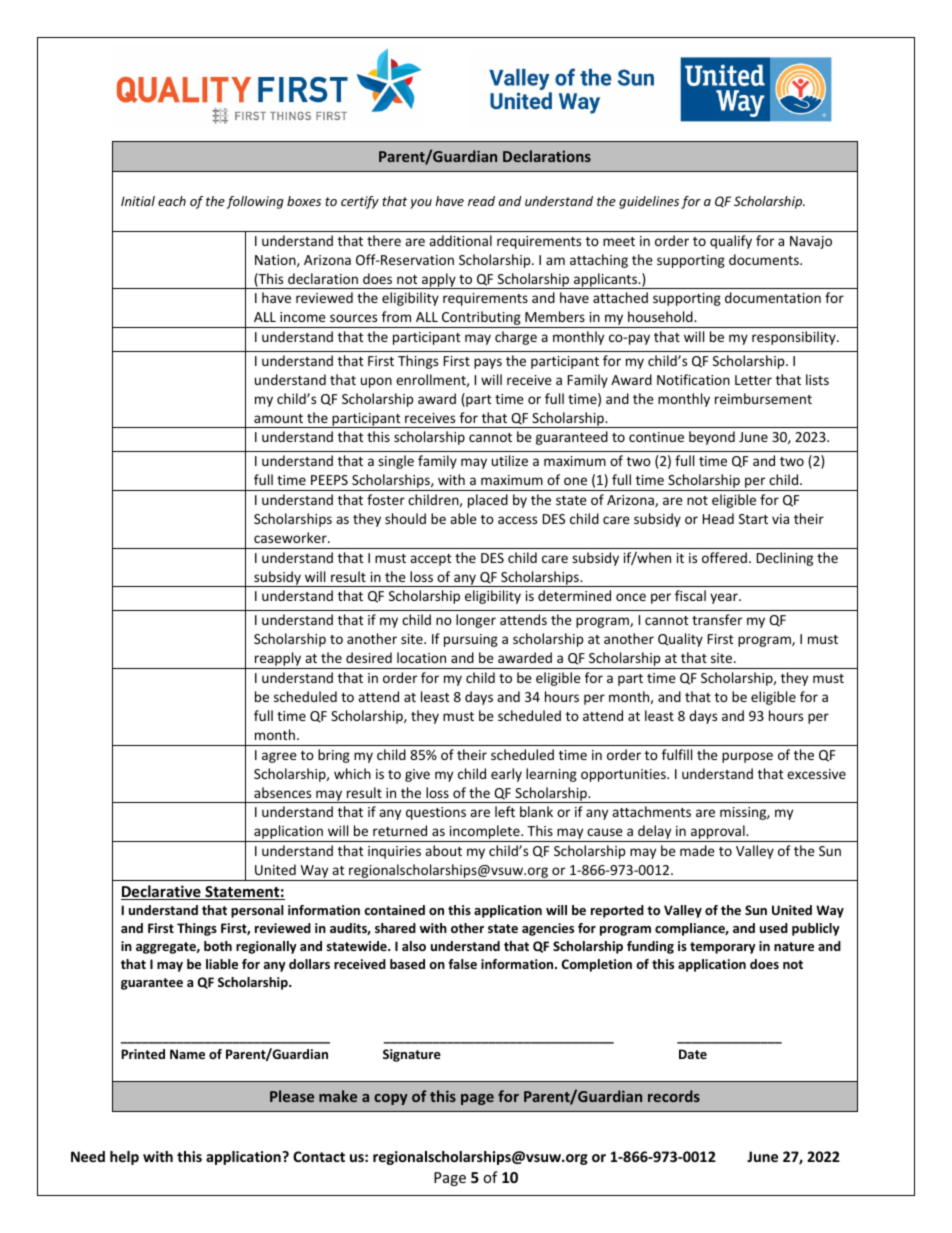  What do you see at coordinates (680, 640) in the screenshot?
I see `Quality` at bounding box center [680, 640].
